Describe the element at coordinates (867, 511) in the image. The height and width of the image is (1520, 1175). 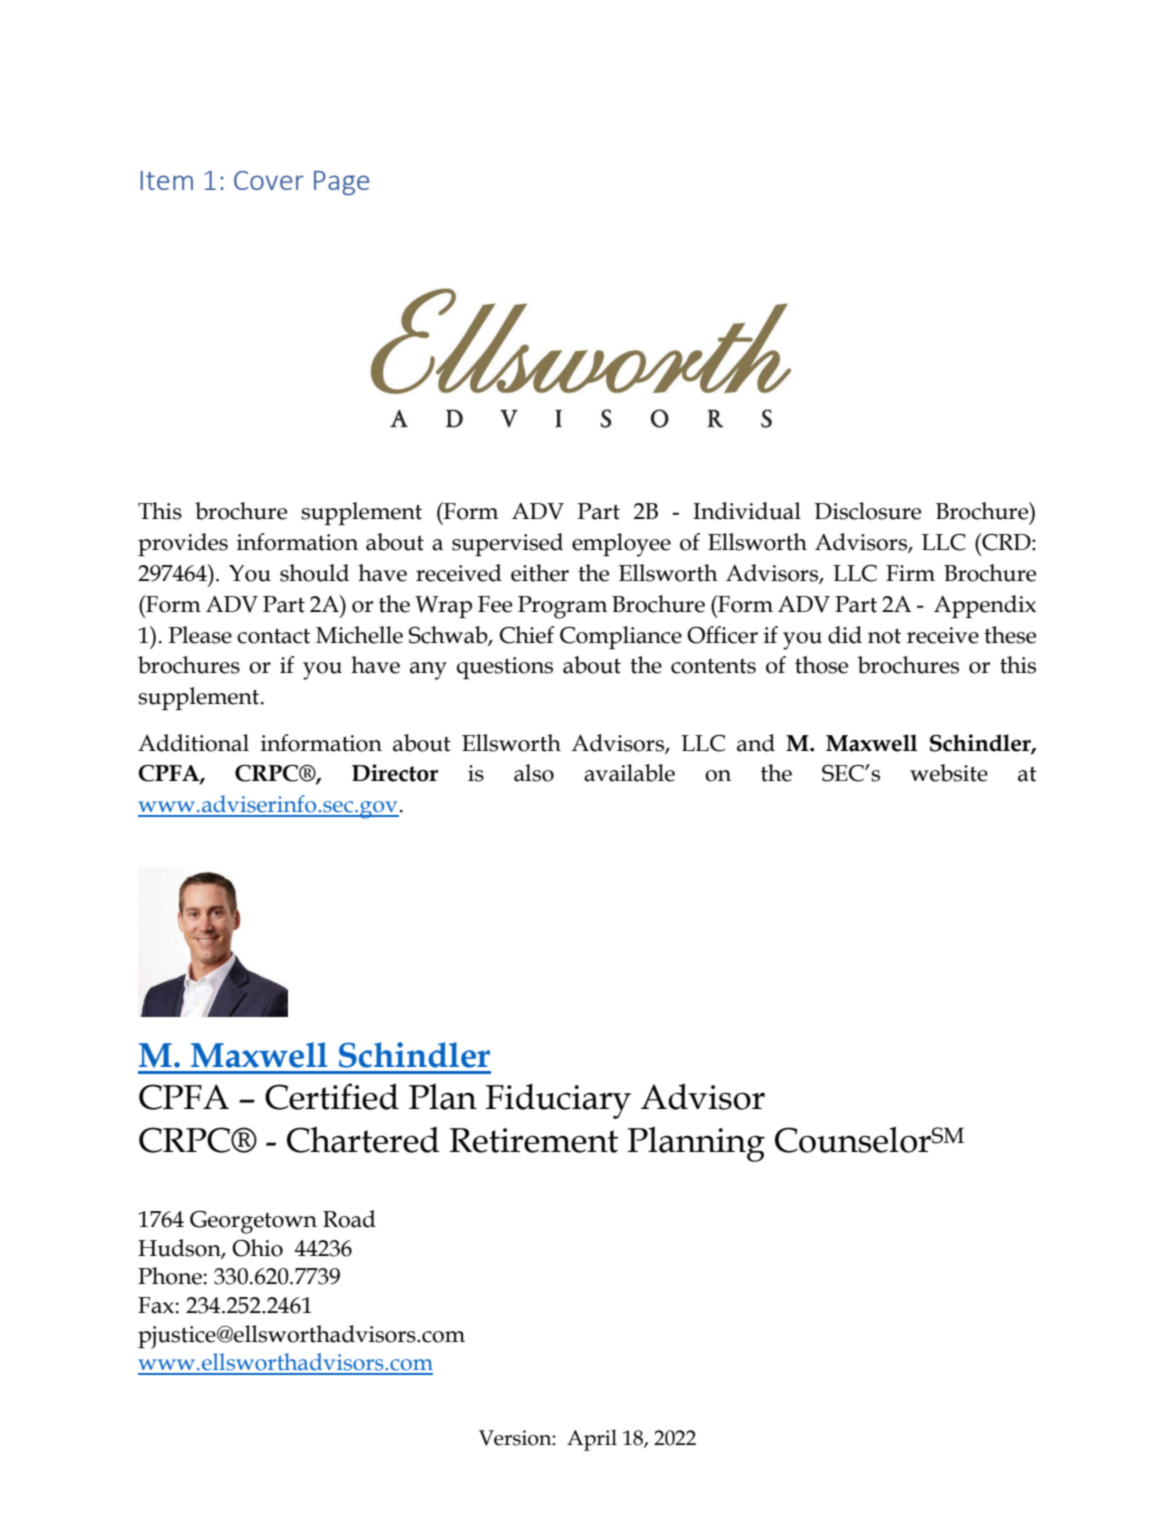
I see `Disclosure` at that location.
